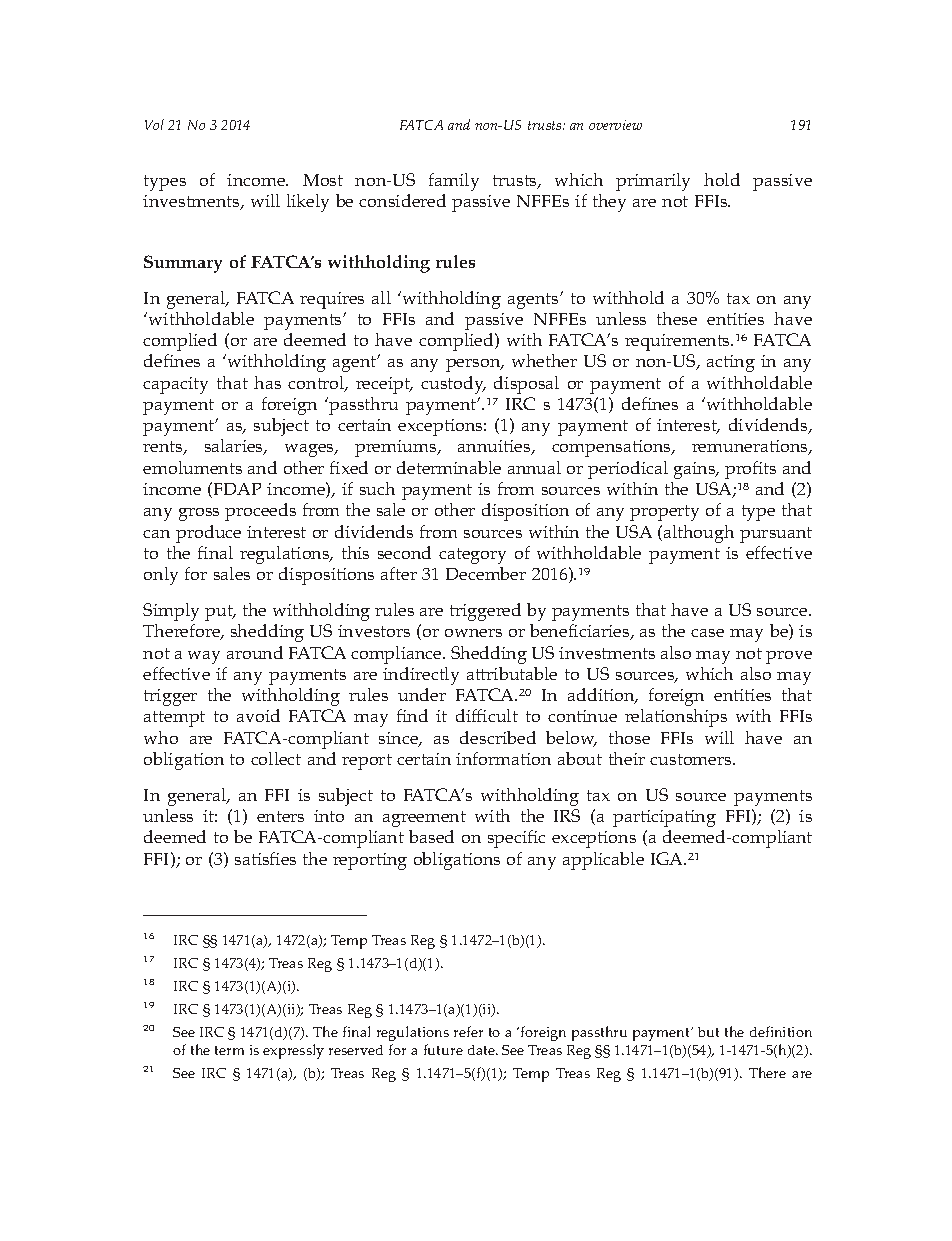 Image resolution: width=952 pixels, height=1241 pixels. What do you see at coordinates (486, 573) in the screenshot?
I see `December` at bounding box center [486, 573].
